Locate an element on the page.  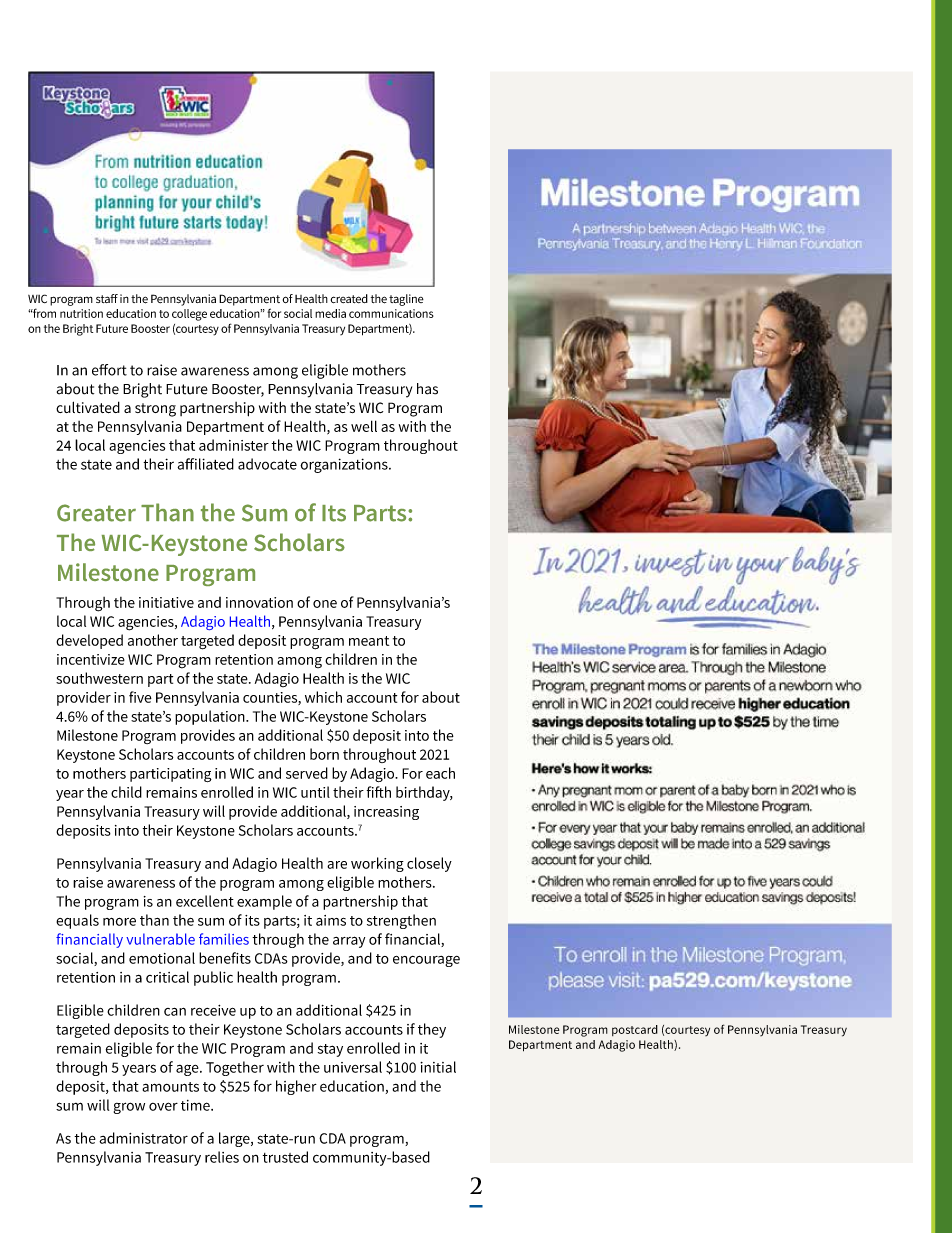
grow is located at coordinates (129, 1108).
